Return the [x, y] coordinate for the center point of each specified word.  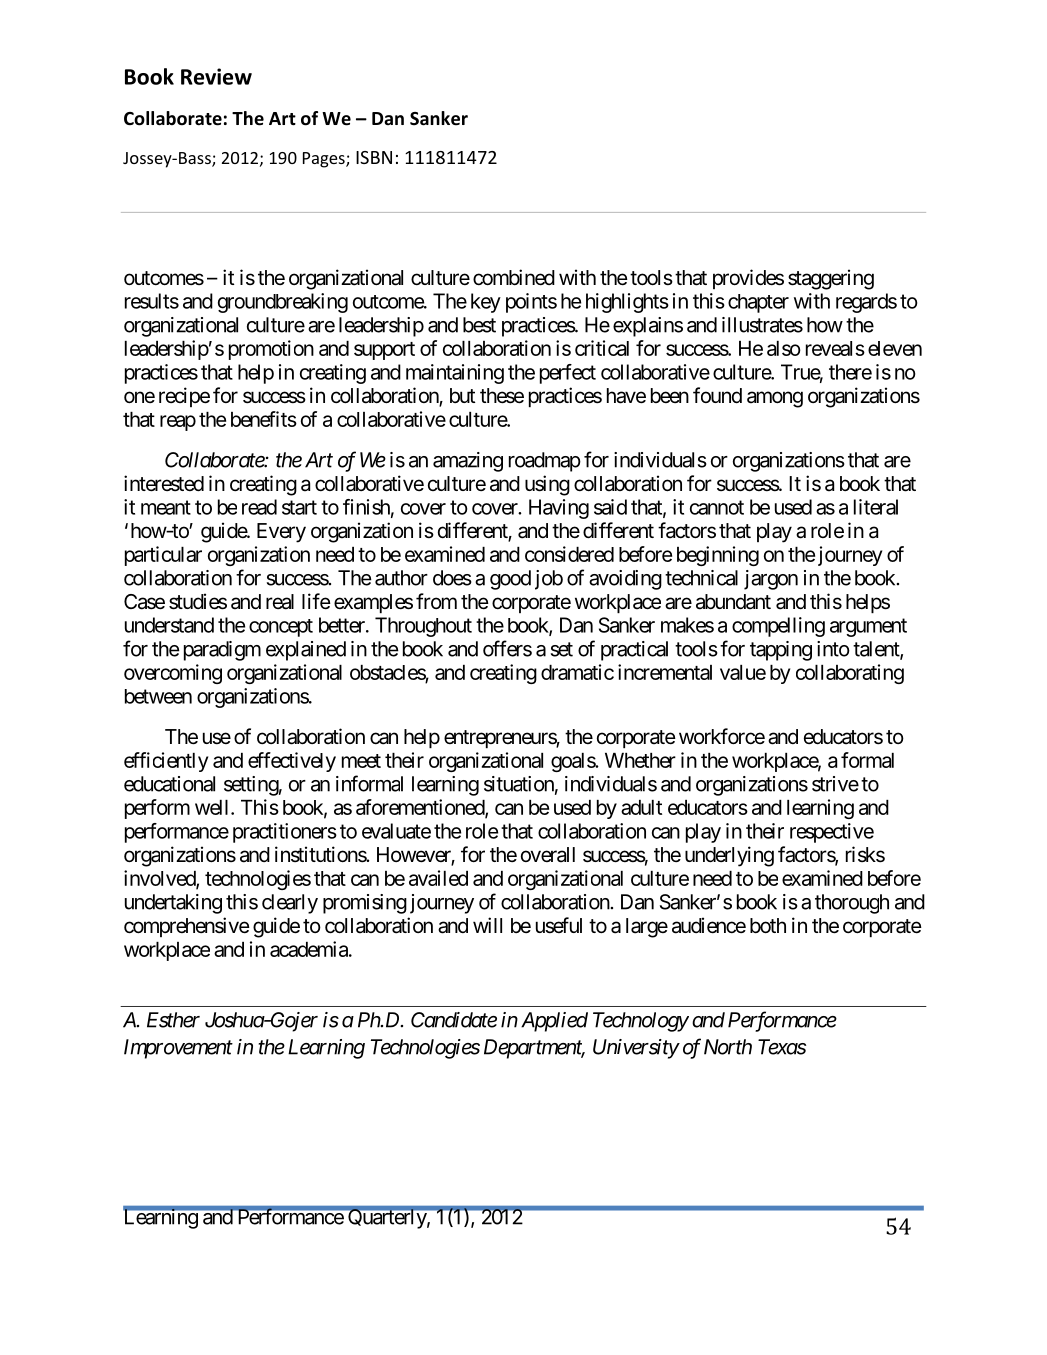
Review [216, 76]
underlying [729, 856]
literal [876, 507]
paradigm [222, 651]
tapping [781, 651]
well [213, 807]
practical [634, 651]
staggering [831, 279]
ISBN [374, 157]
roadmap [545, 462]
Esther [173, 1020]
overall [548, 855]
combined [514, 277]
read [259, 507]
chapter [758, 303]
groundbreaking [283, 303]
